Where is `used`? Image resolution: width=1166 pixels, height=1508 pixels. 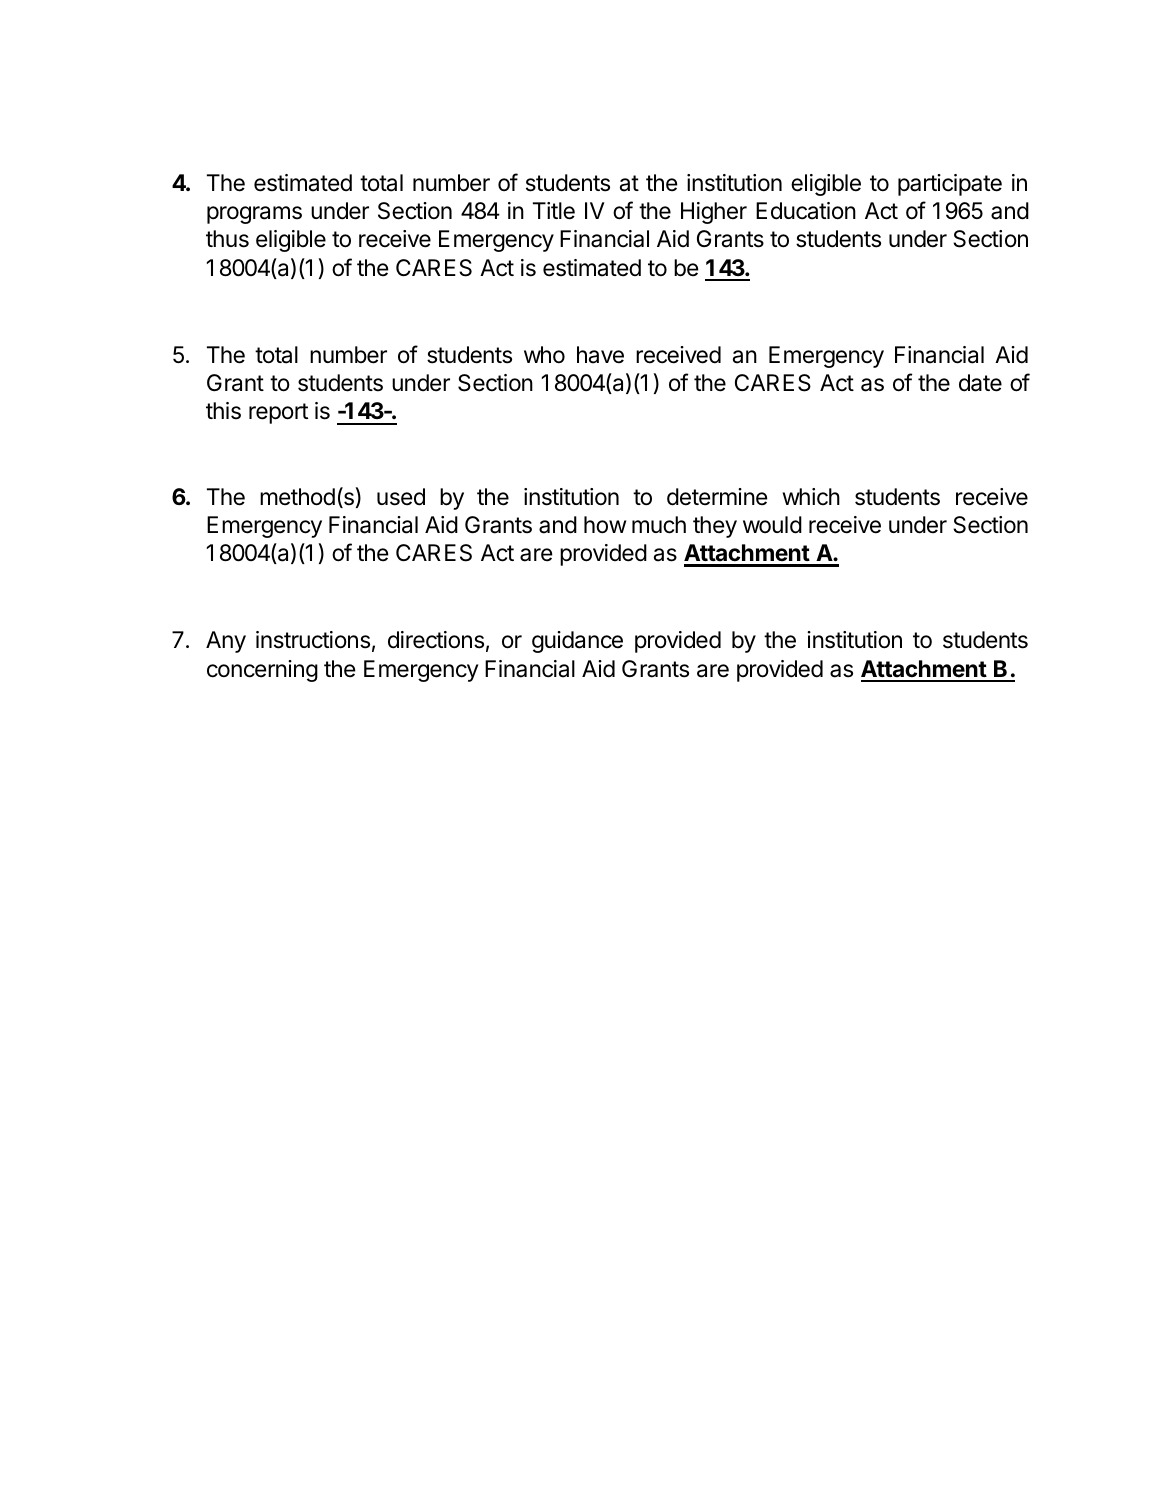 used is located at coordinates (401, 497).
